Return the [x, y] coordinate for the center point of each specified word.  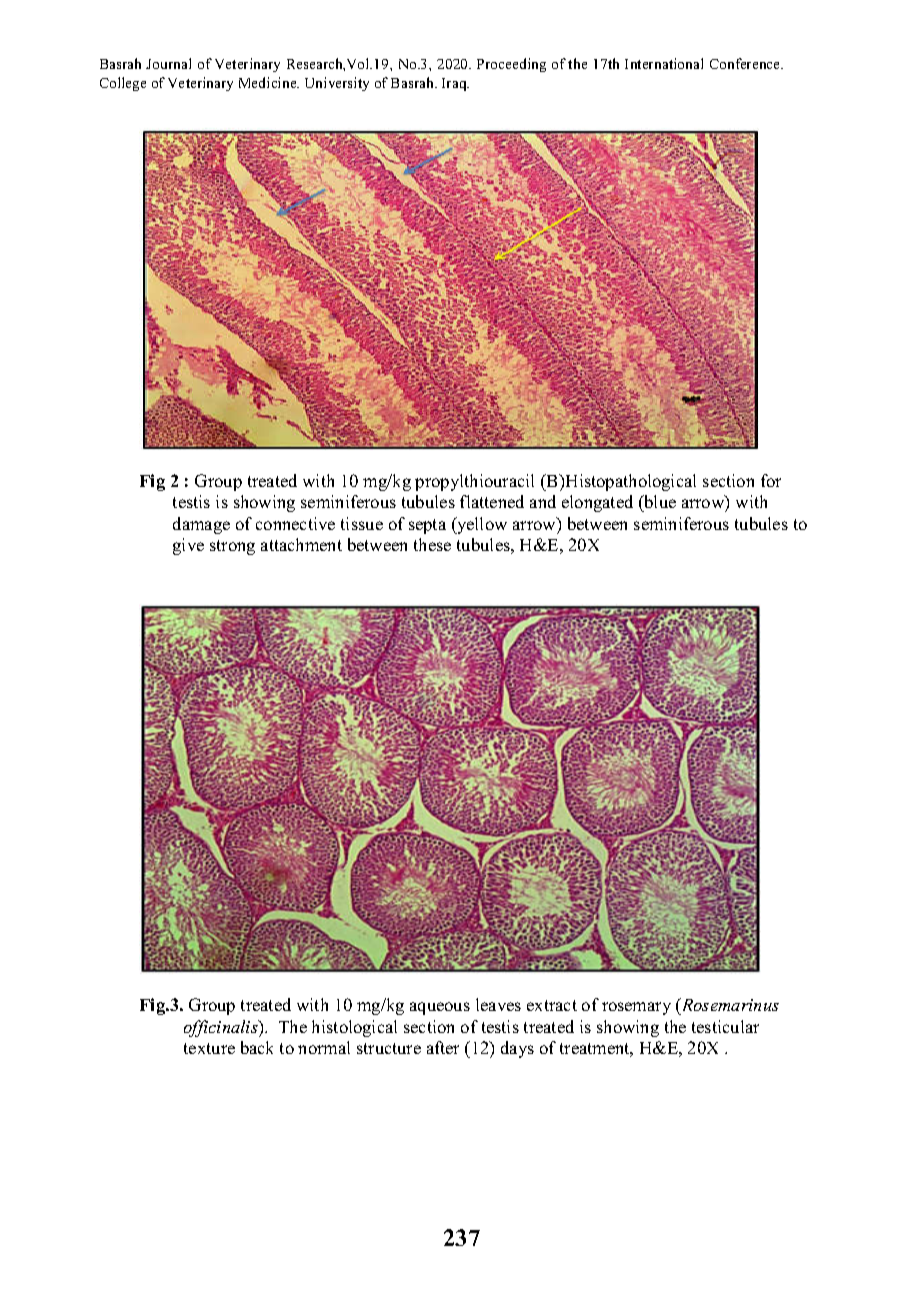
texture [209, 1048]
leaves [498, 1004]
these [432, 544]
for [771, 480]
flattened [492, 501]
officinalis [222, 1028]
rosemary [636, 1008]
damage [201, 525]
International [664, 63]
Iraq [455, 84]
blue [659, 503]
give [188, 546]
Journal [168, 63]
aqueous [440, 1008]
